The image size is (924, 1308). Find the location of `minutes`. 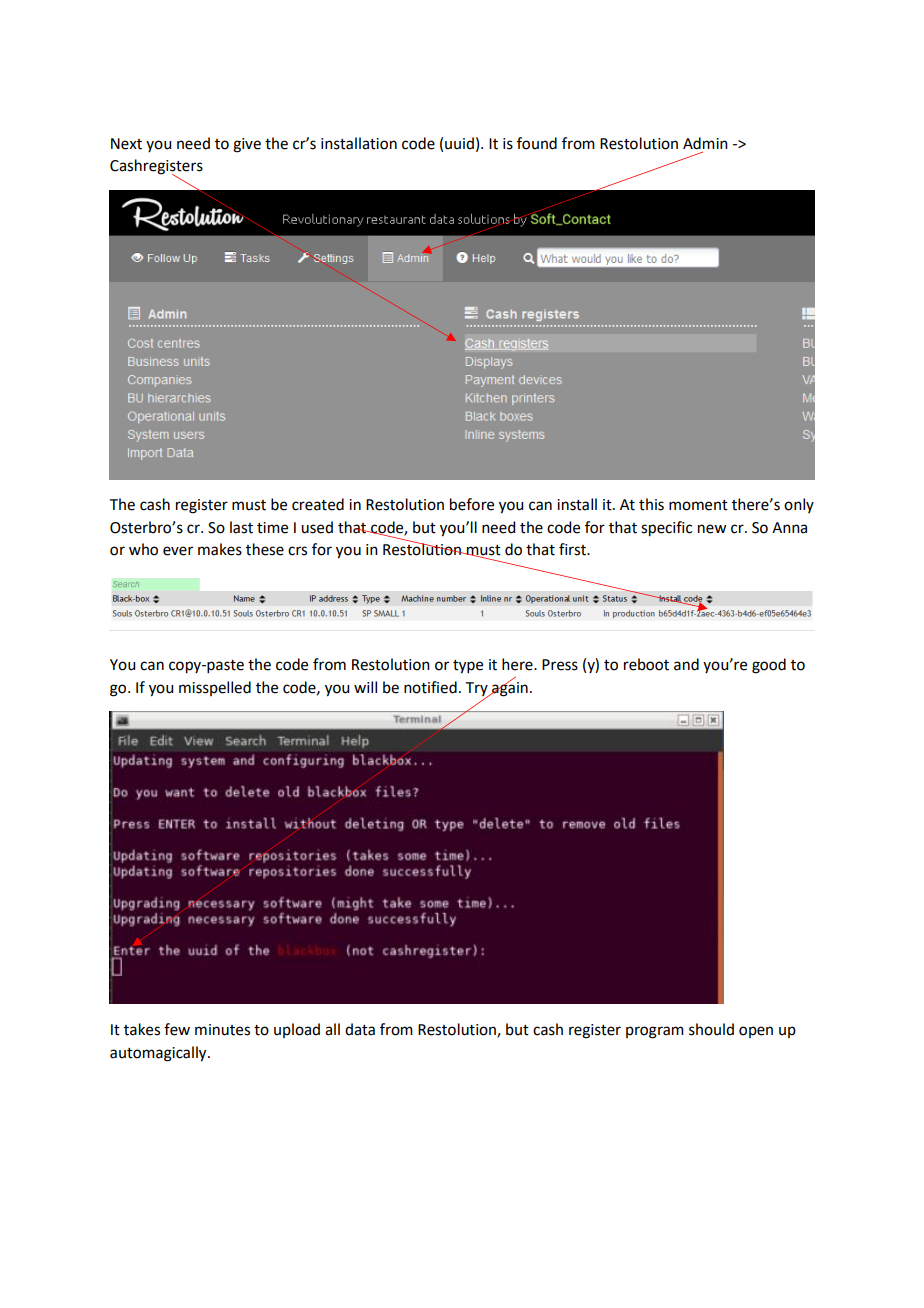

minutes is located at coordinates (222, 1030).
